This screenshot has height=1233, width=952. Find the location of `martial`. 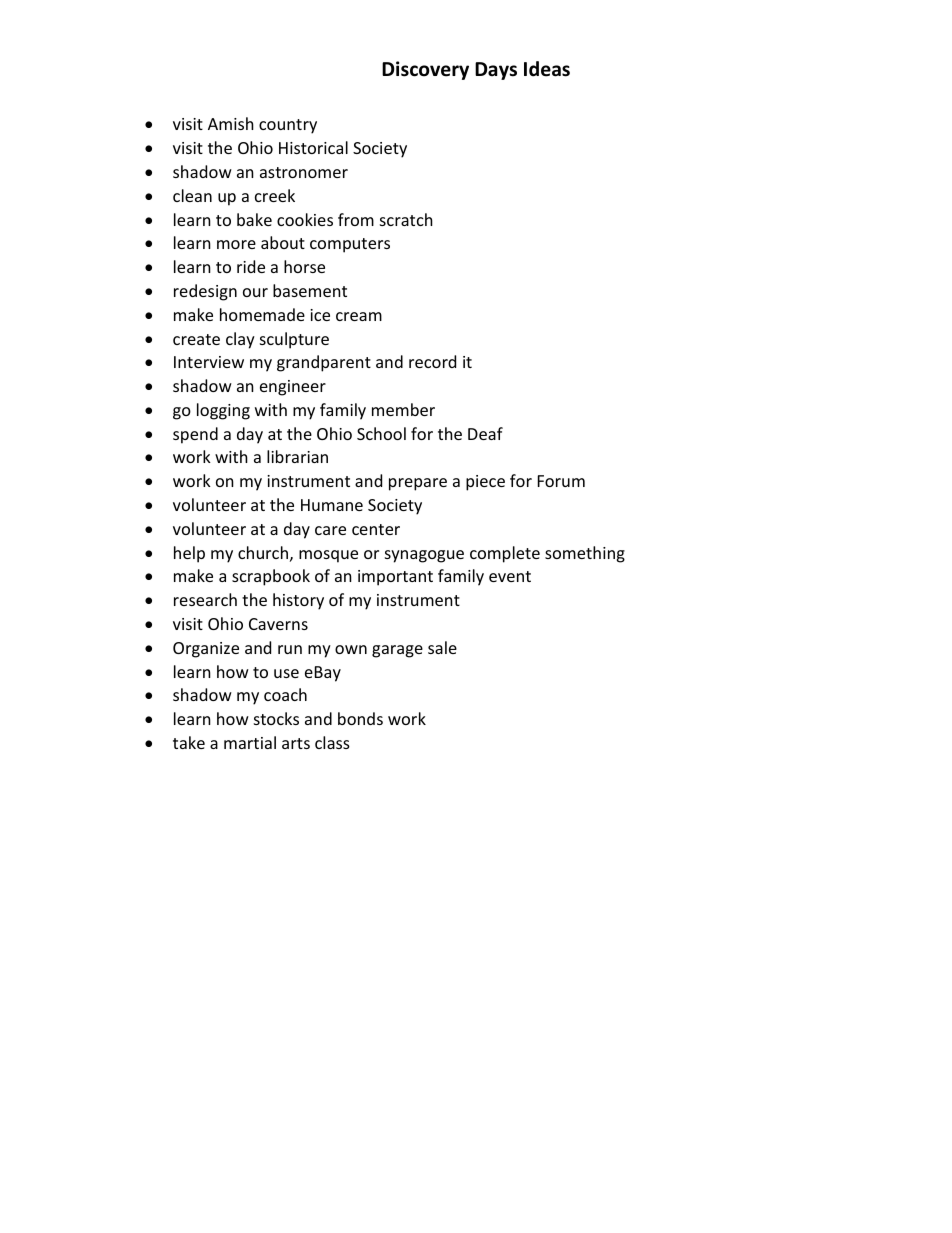

martial is located at coordinates (250, 742).
